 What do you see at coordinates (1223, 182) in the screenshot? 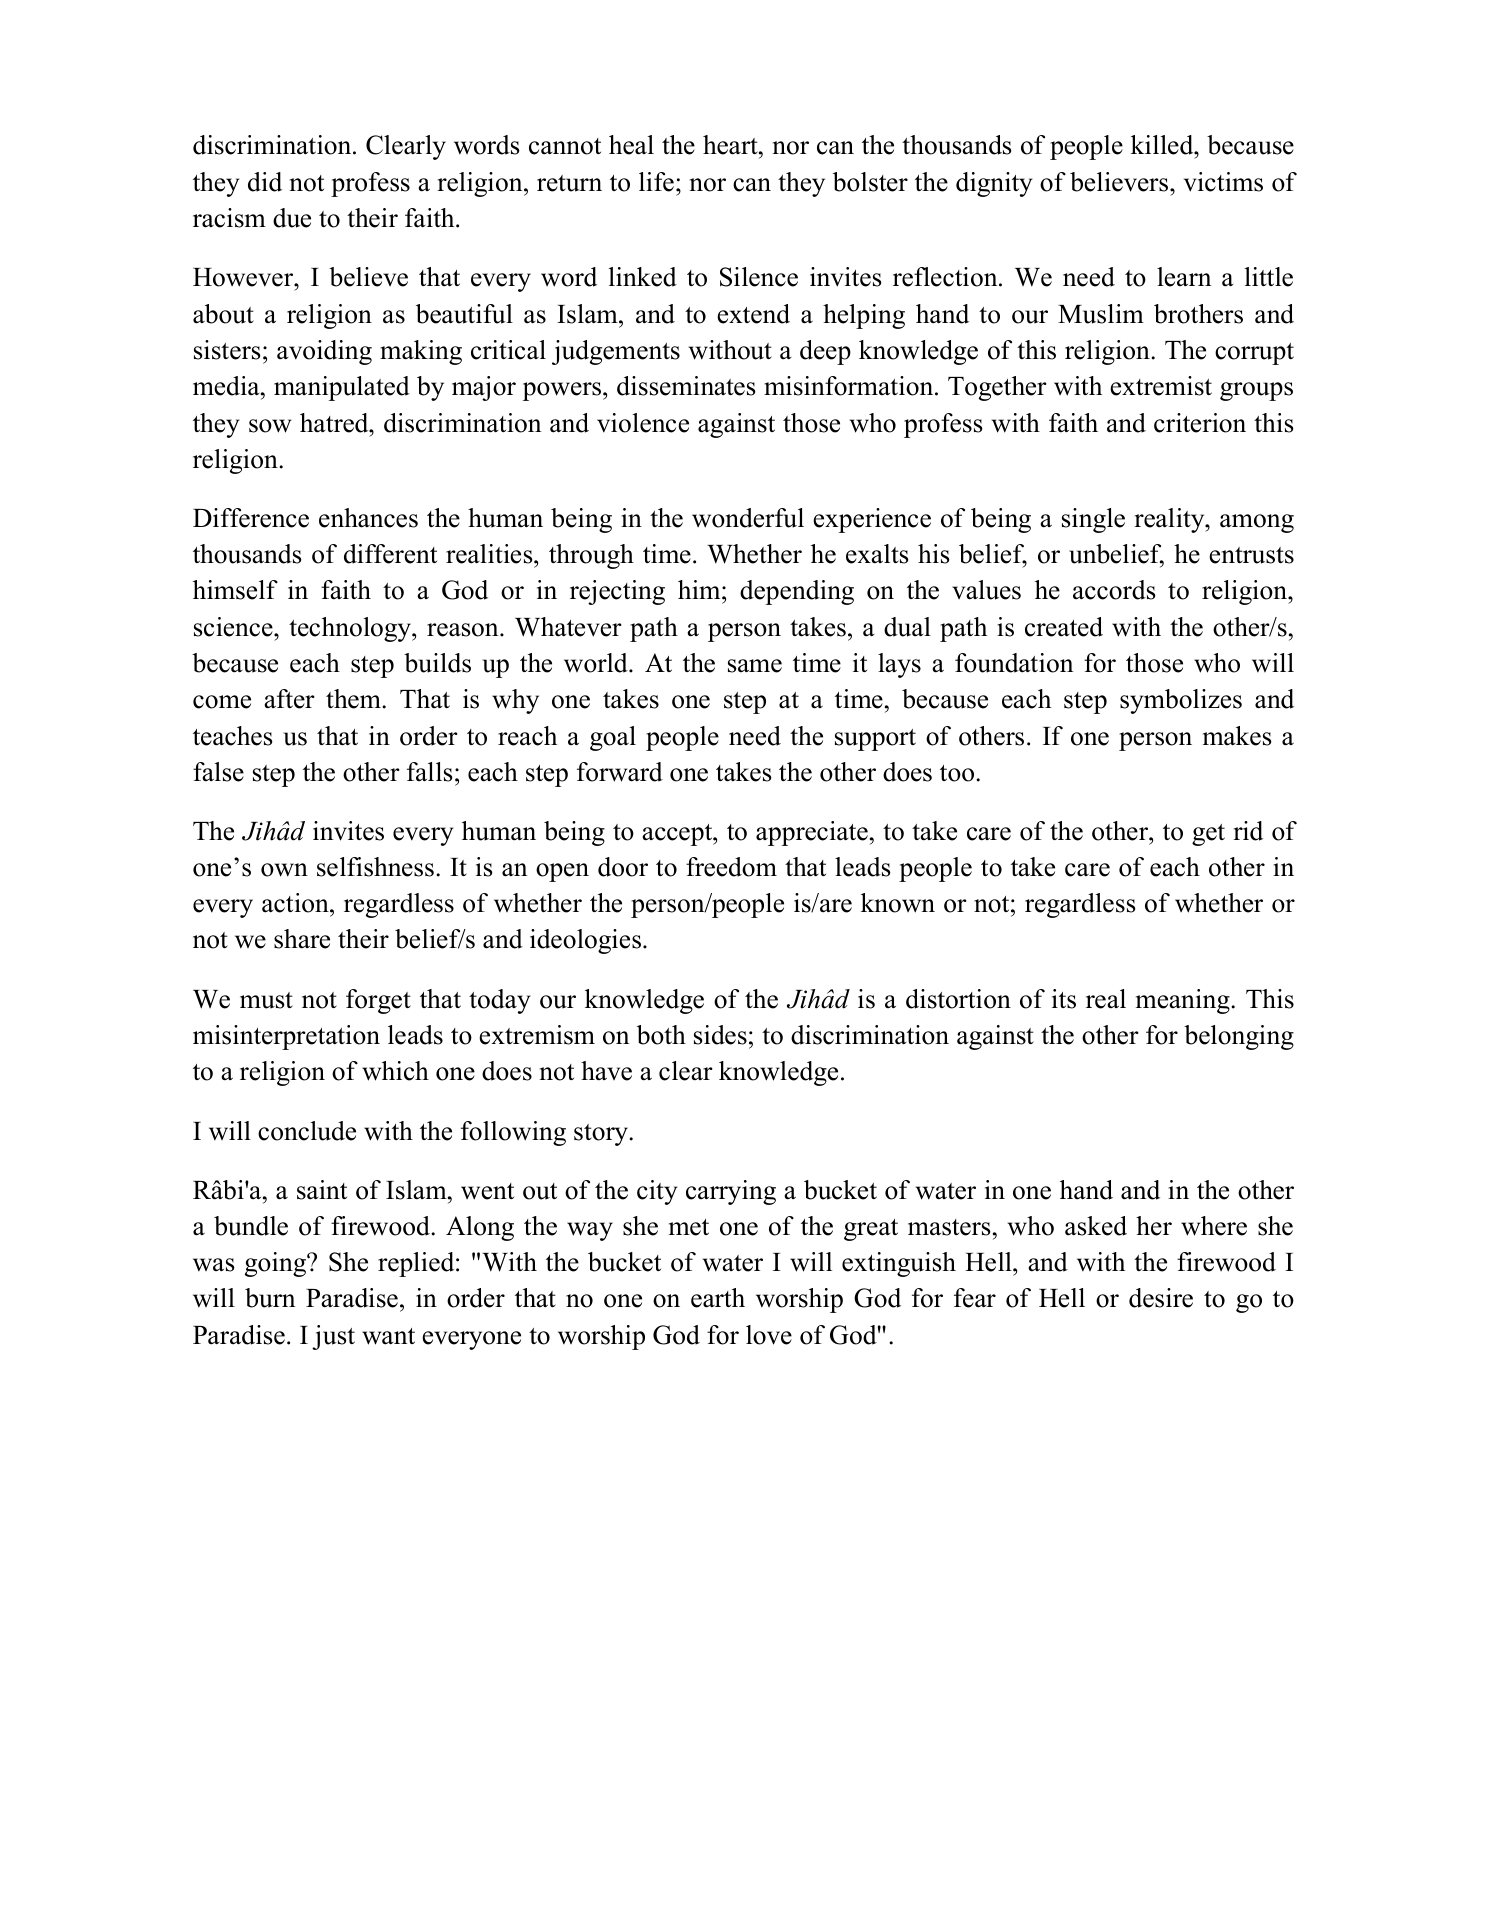
I see `victims` at bounding box center [1223, 182].
